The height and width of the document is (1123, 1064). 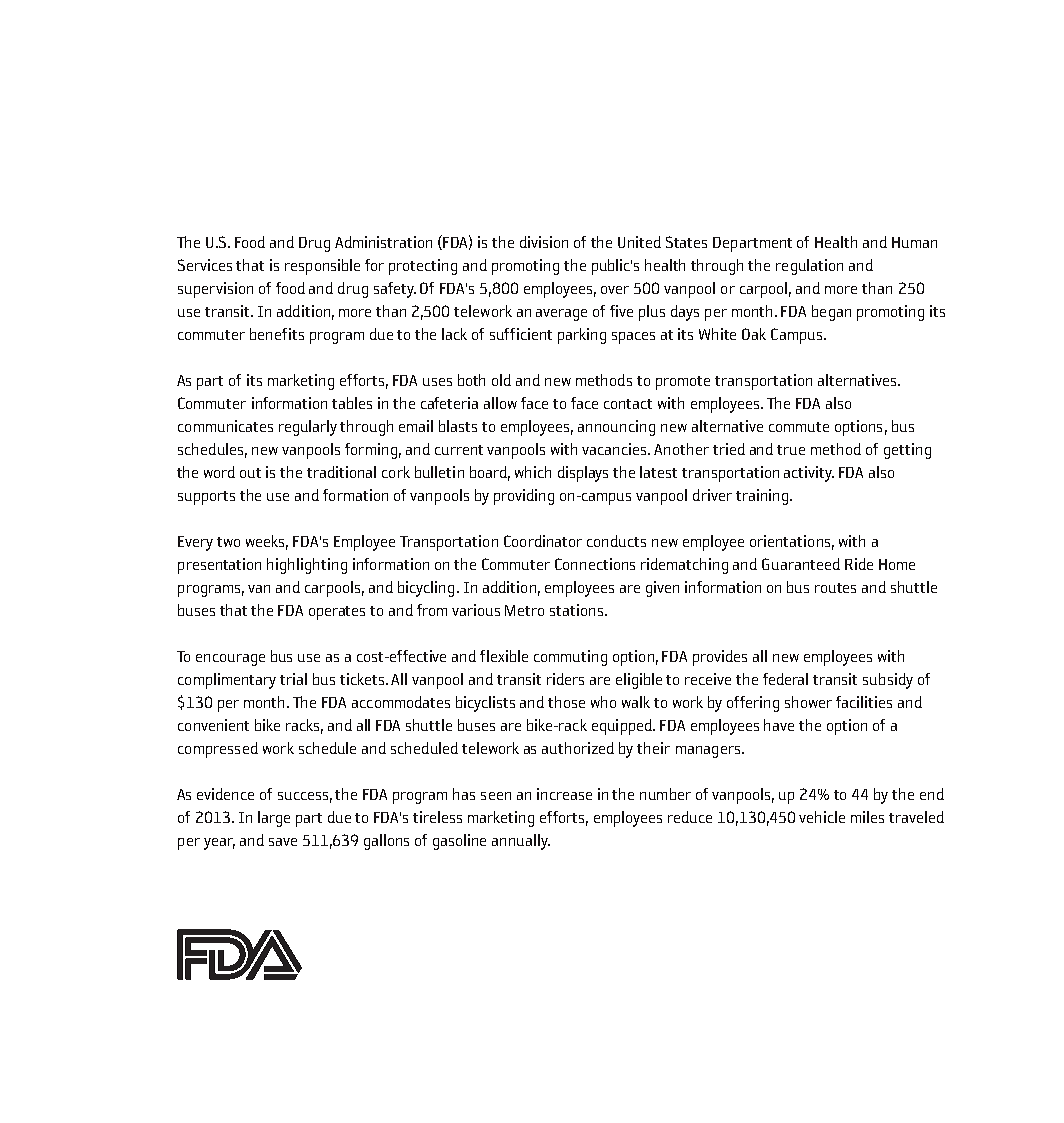 I want to click on responsible, so click(x=322, y=267).
